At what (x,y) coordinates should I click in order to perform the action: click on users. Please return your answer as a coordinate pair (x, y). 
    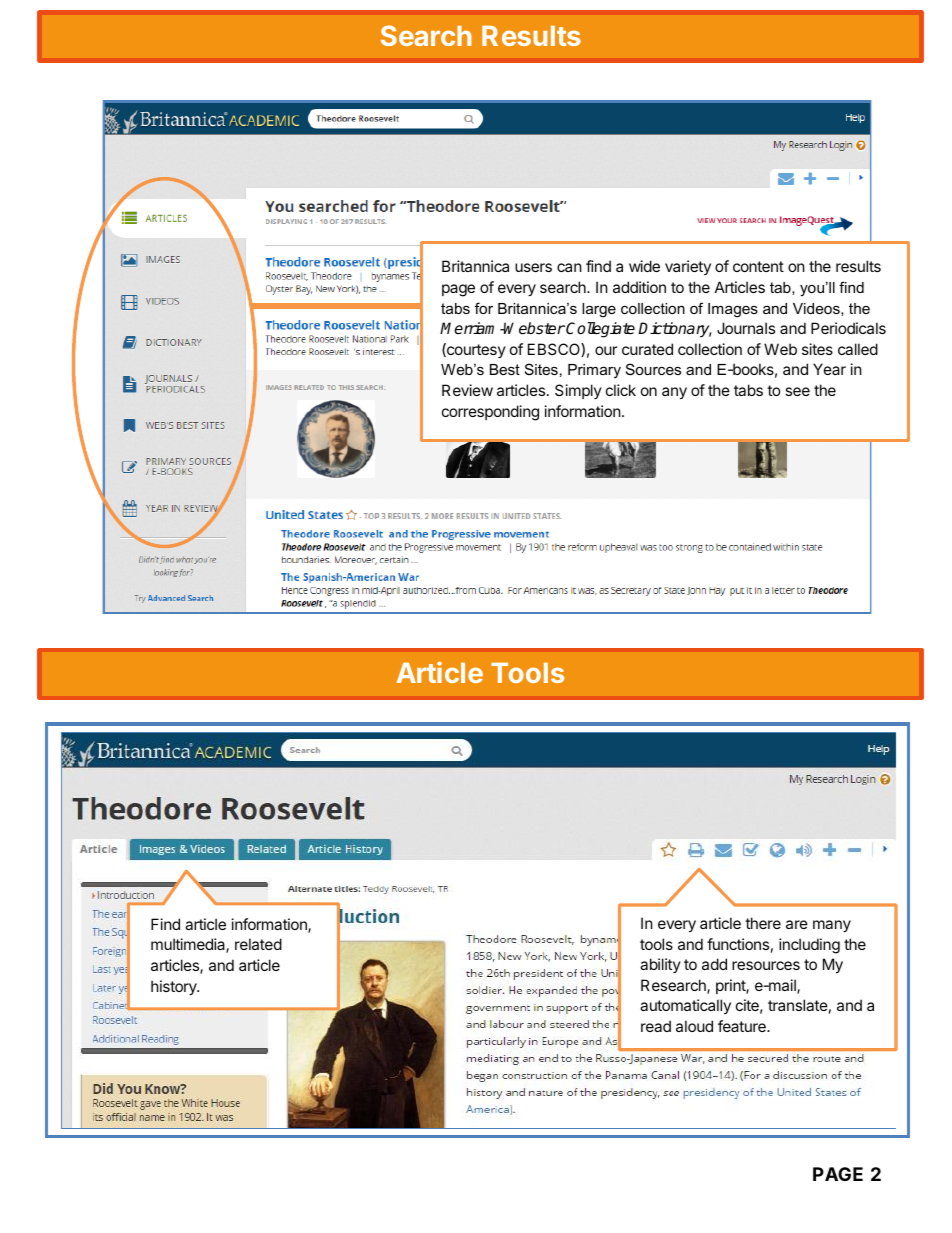
    Looking at the image, I should click on (533, 267).
